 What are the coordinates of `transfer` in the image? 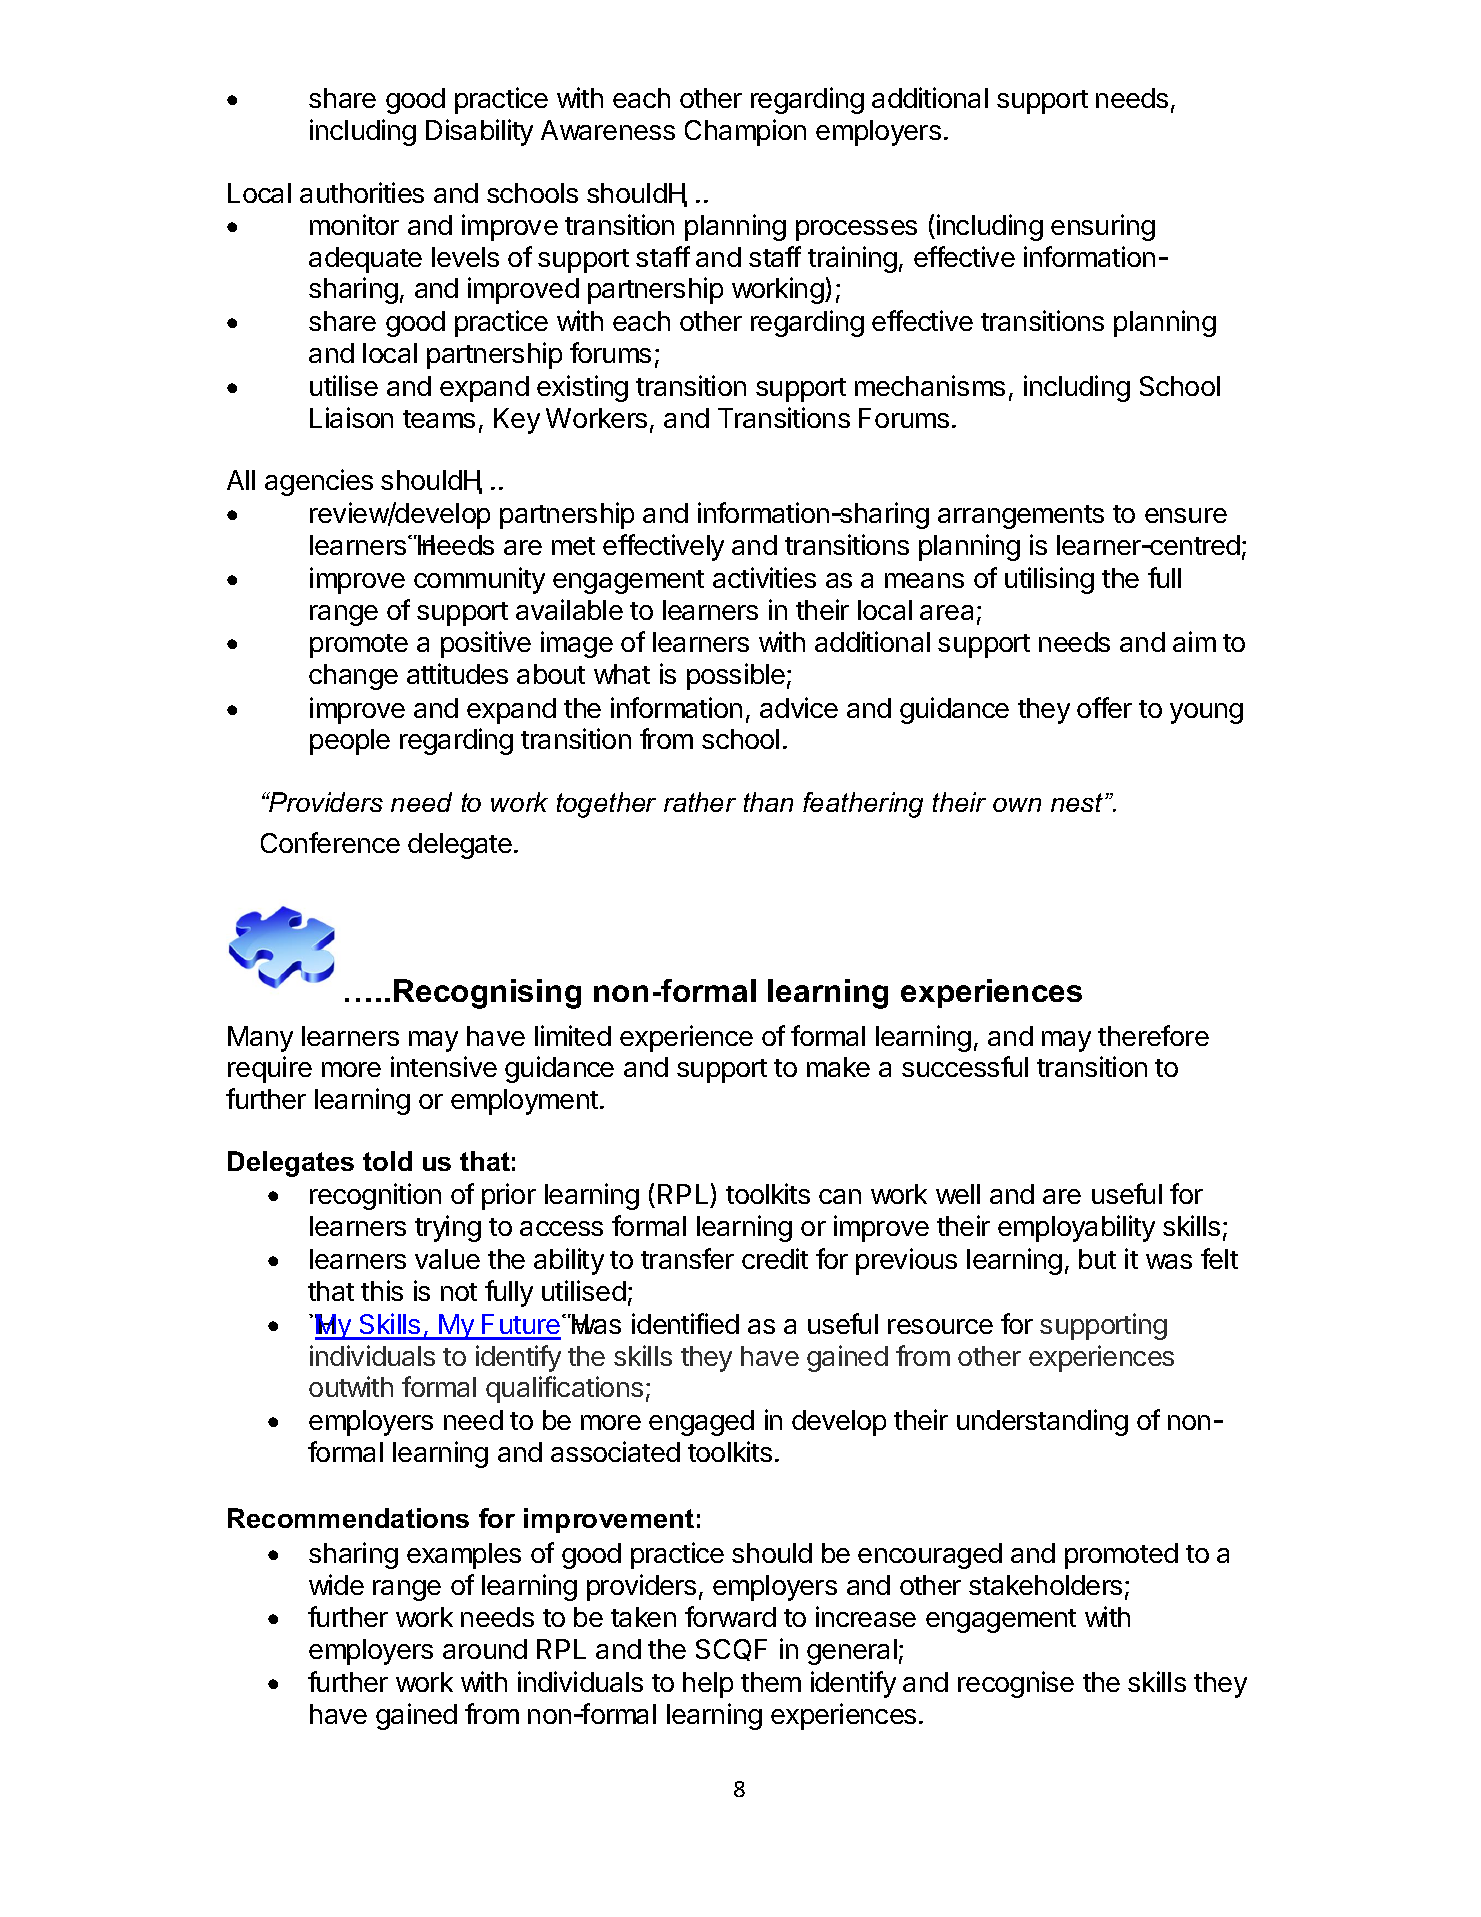 It's located at (687, 1258).
